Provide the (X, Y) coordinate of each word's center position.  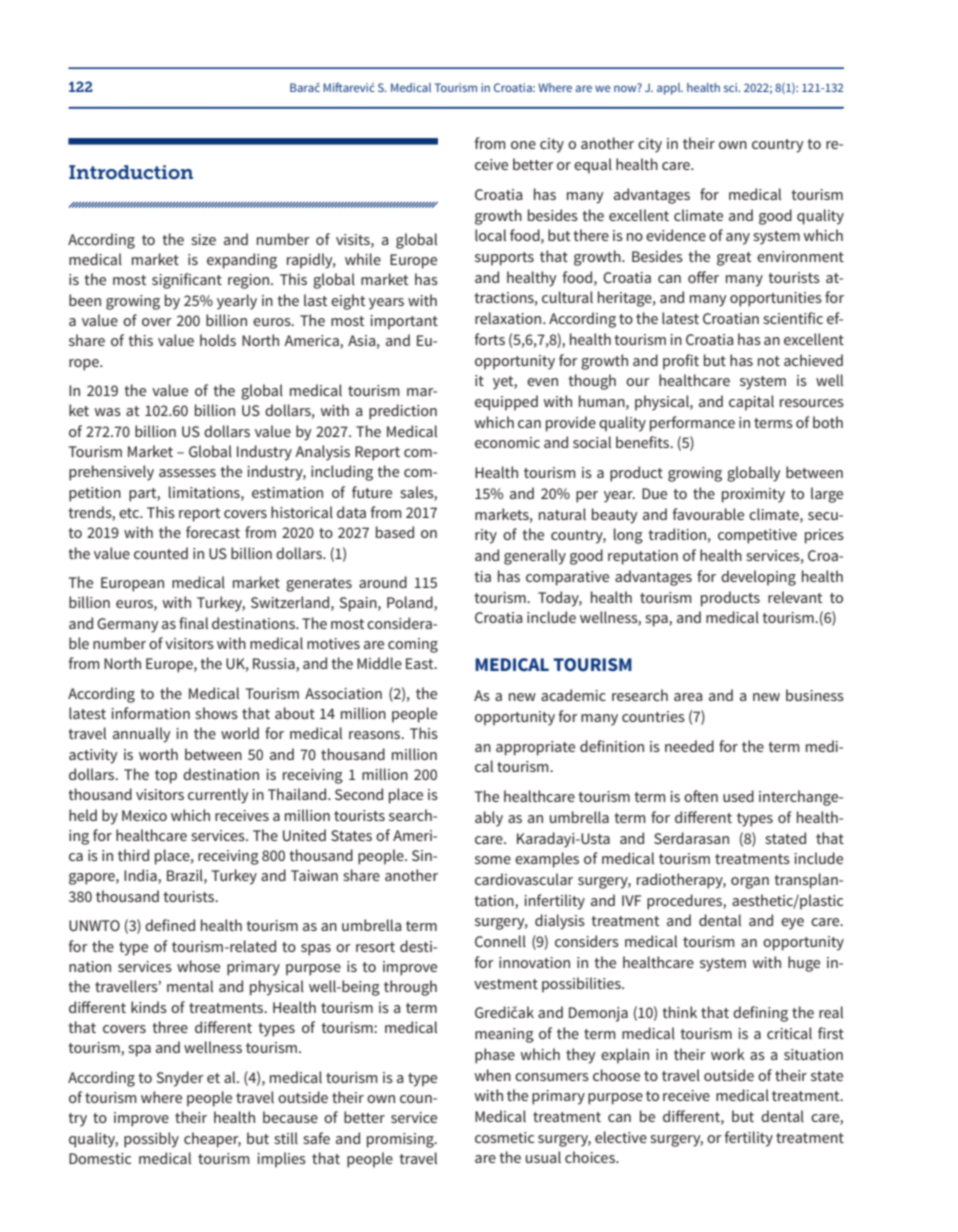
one (523, 145)
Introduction (131, 172)
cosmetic (504, 1137)
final (193, 623)
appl (670, 89)
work (728, 1054)
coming (413, 645)
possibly (151, 1140)
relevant (795, 597)
